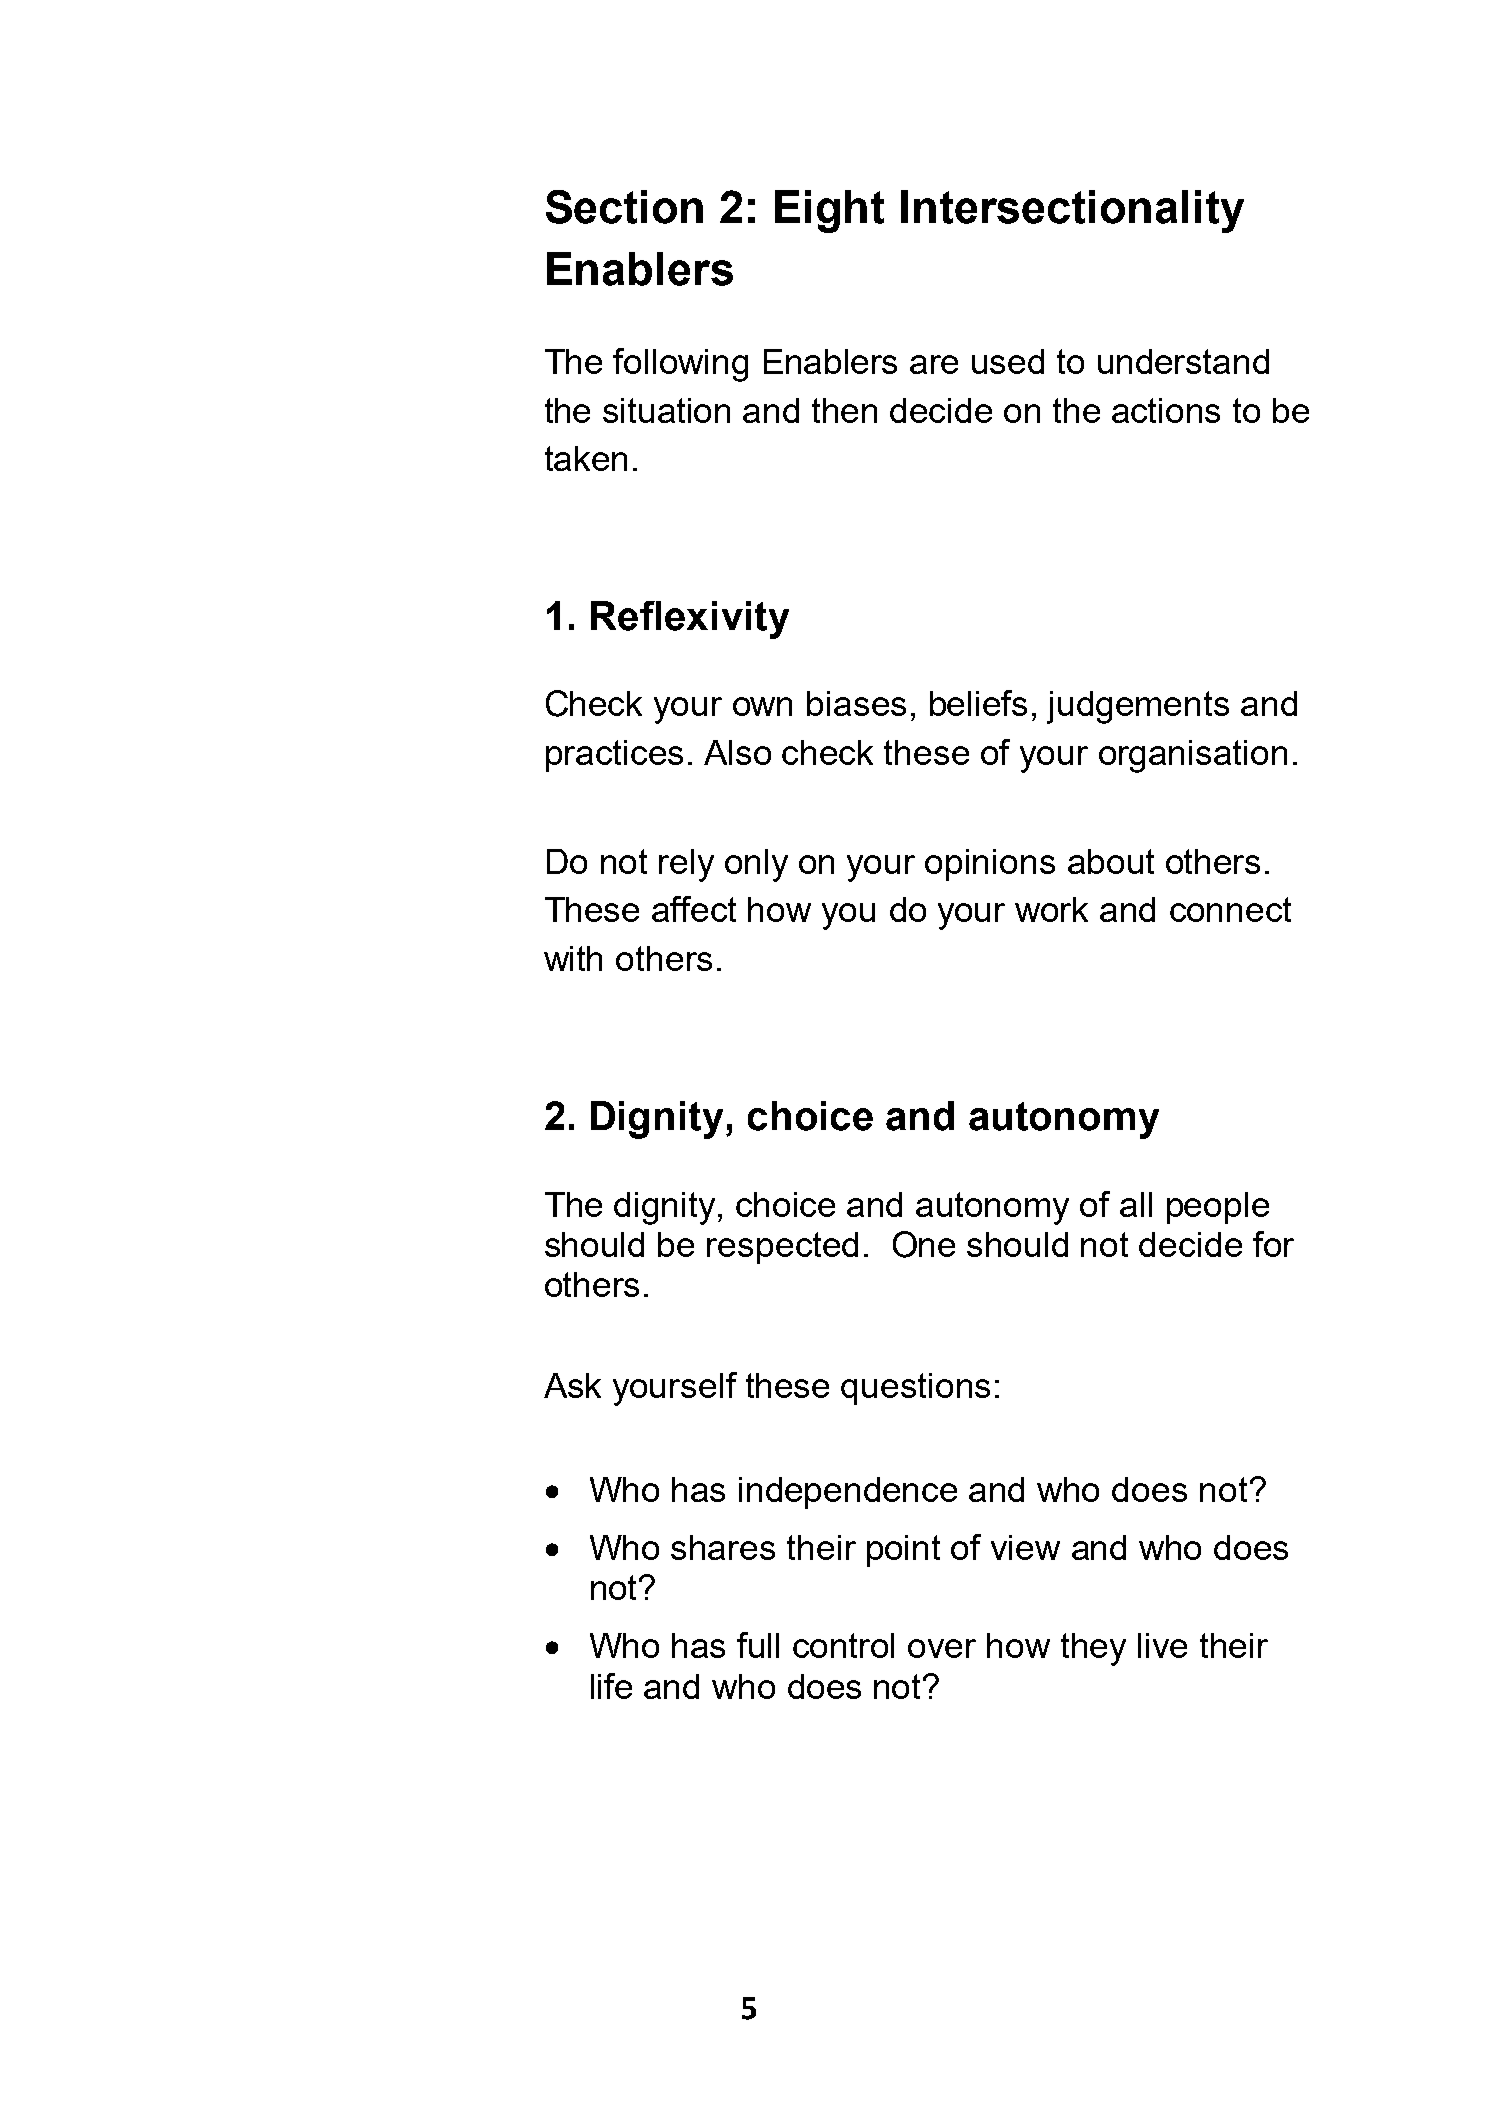  Describe the element at coordinates (924, 1244) in the screenshot. I see `One` at that location.
